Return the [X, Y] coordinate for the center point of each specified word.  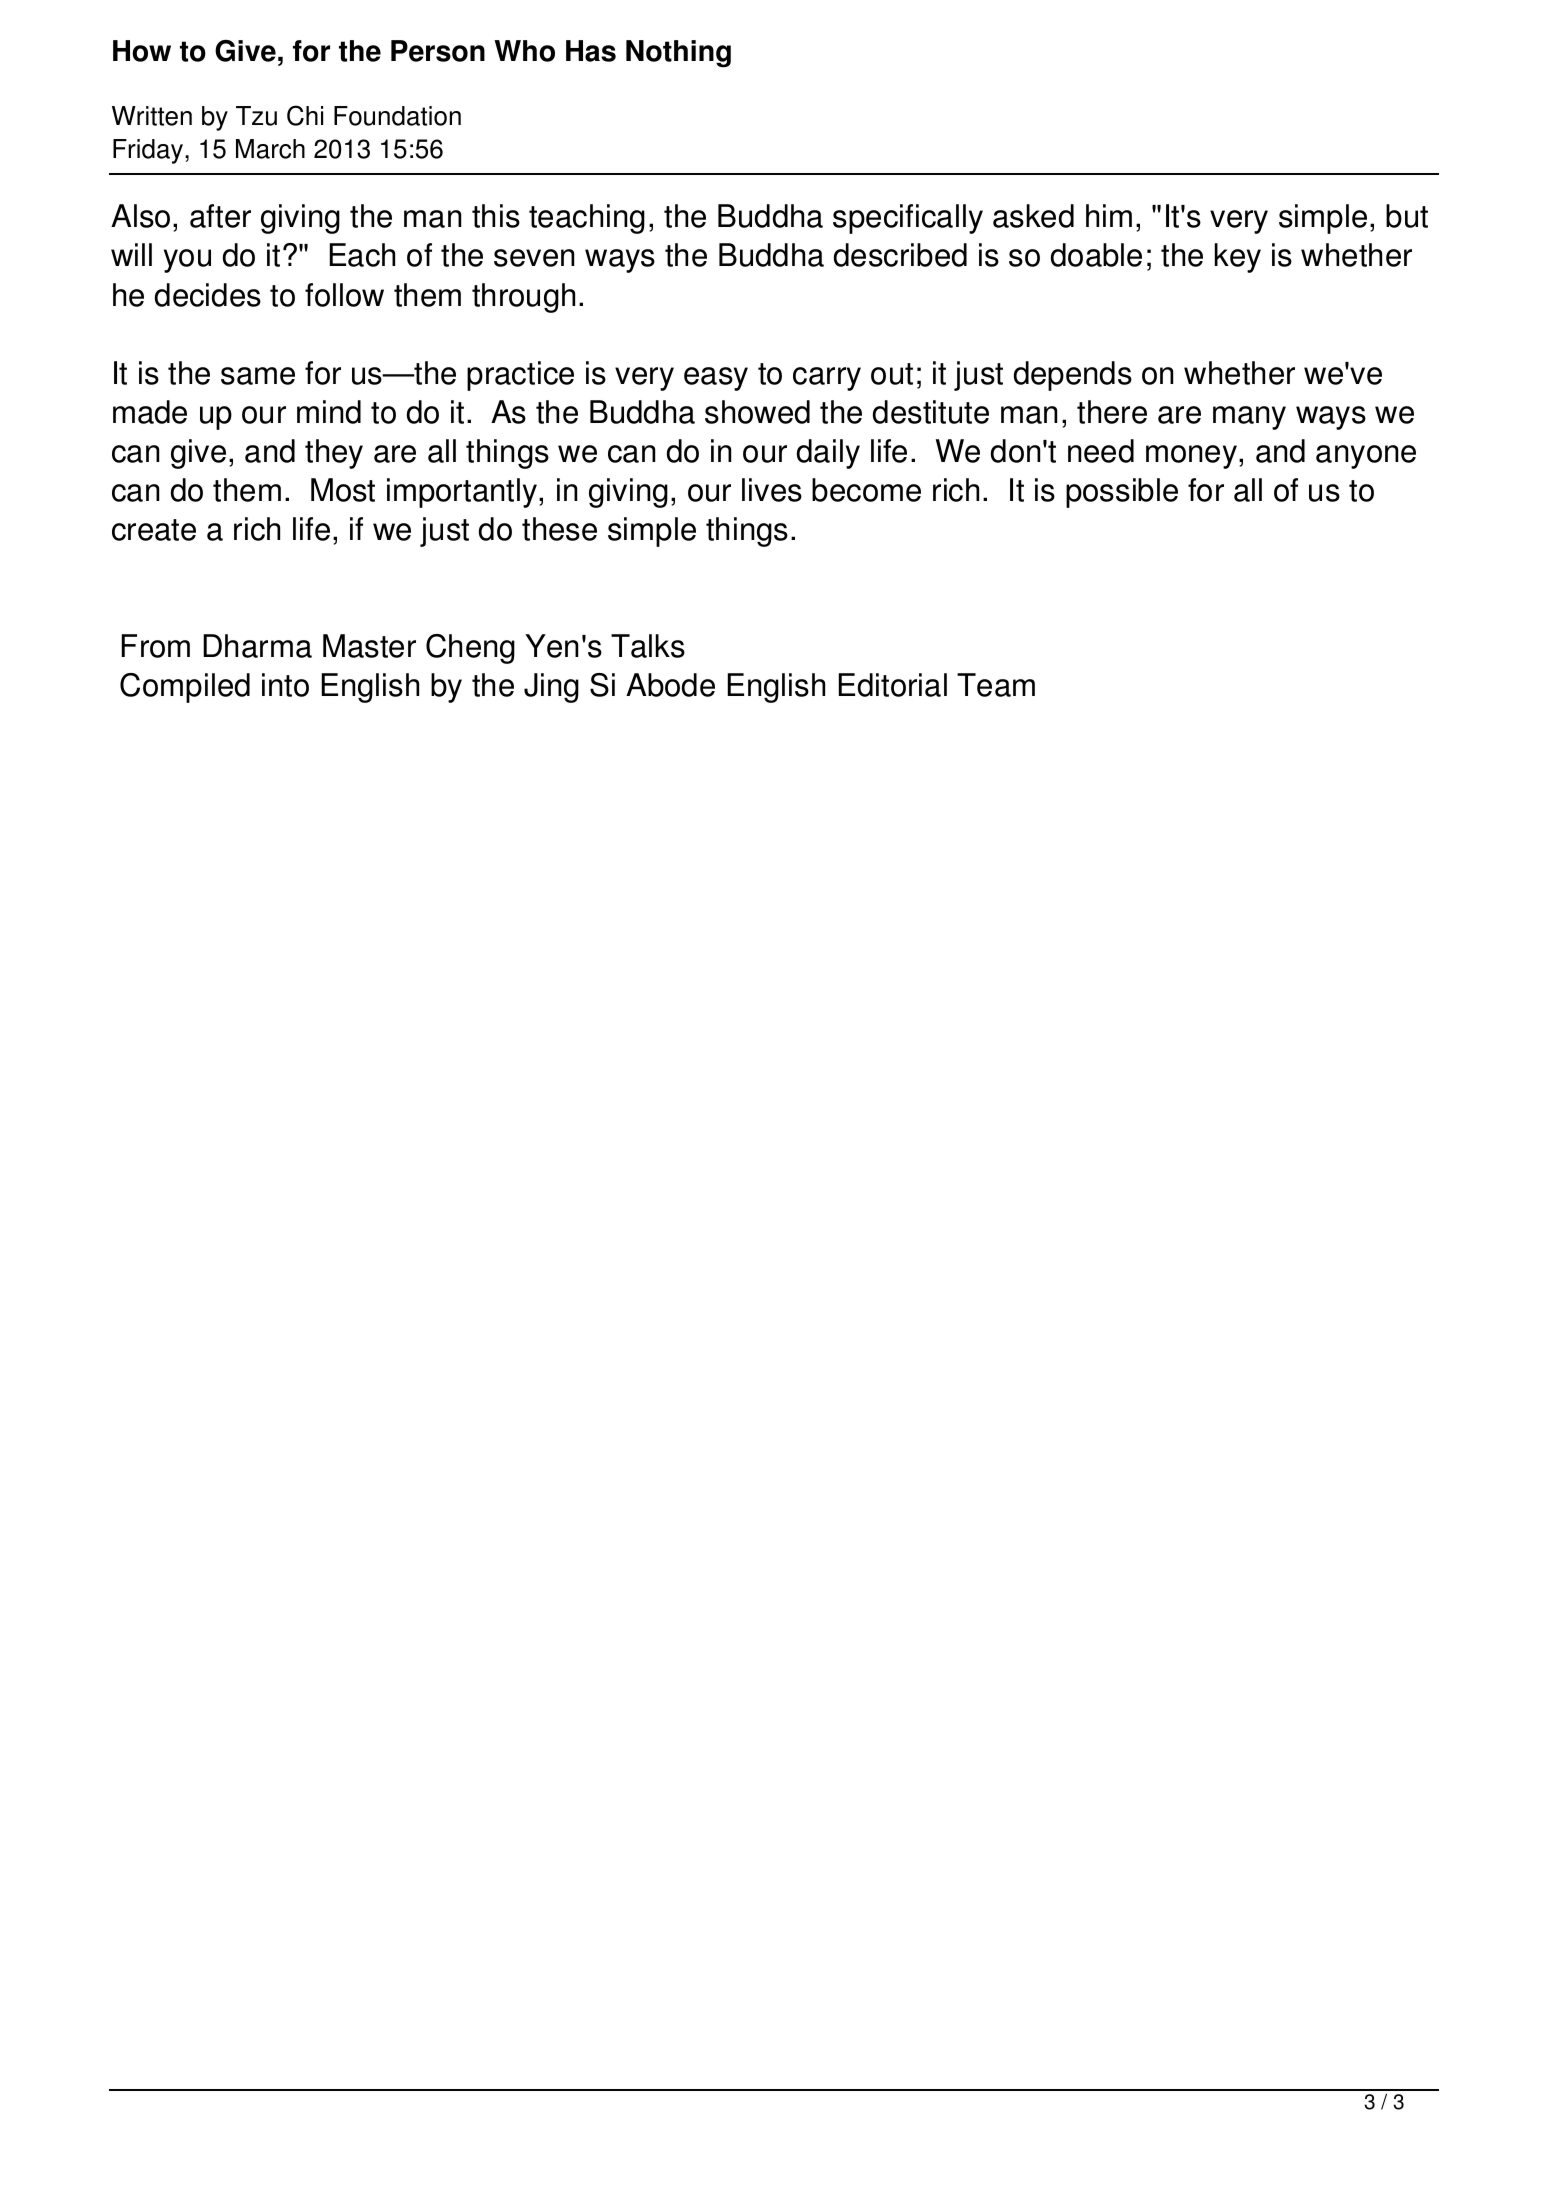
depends [1073, 376]
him [1109, 215]
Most [343, 490]
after [220, 216]
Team [996, 685]
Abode [670, 685]
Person [438, 51]
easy [716, 379]
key [1238, 258]
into [285, 685]
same [258, 376]
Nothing [678, 54]
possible [1122, 493]
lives [772, 490]
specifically [908, 219]
